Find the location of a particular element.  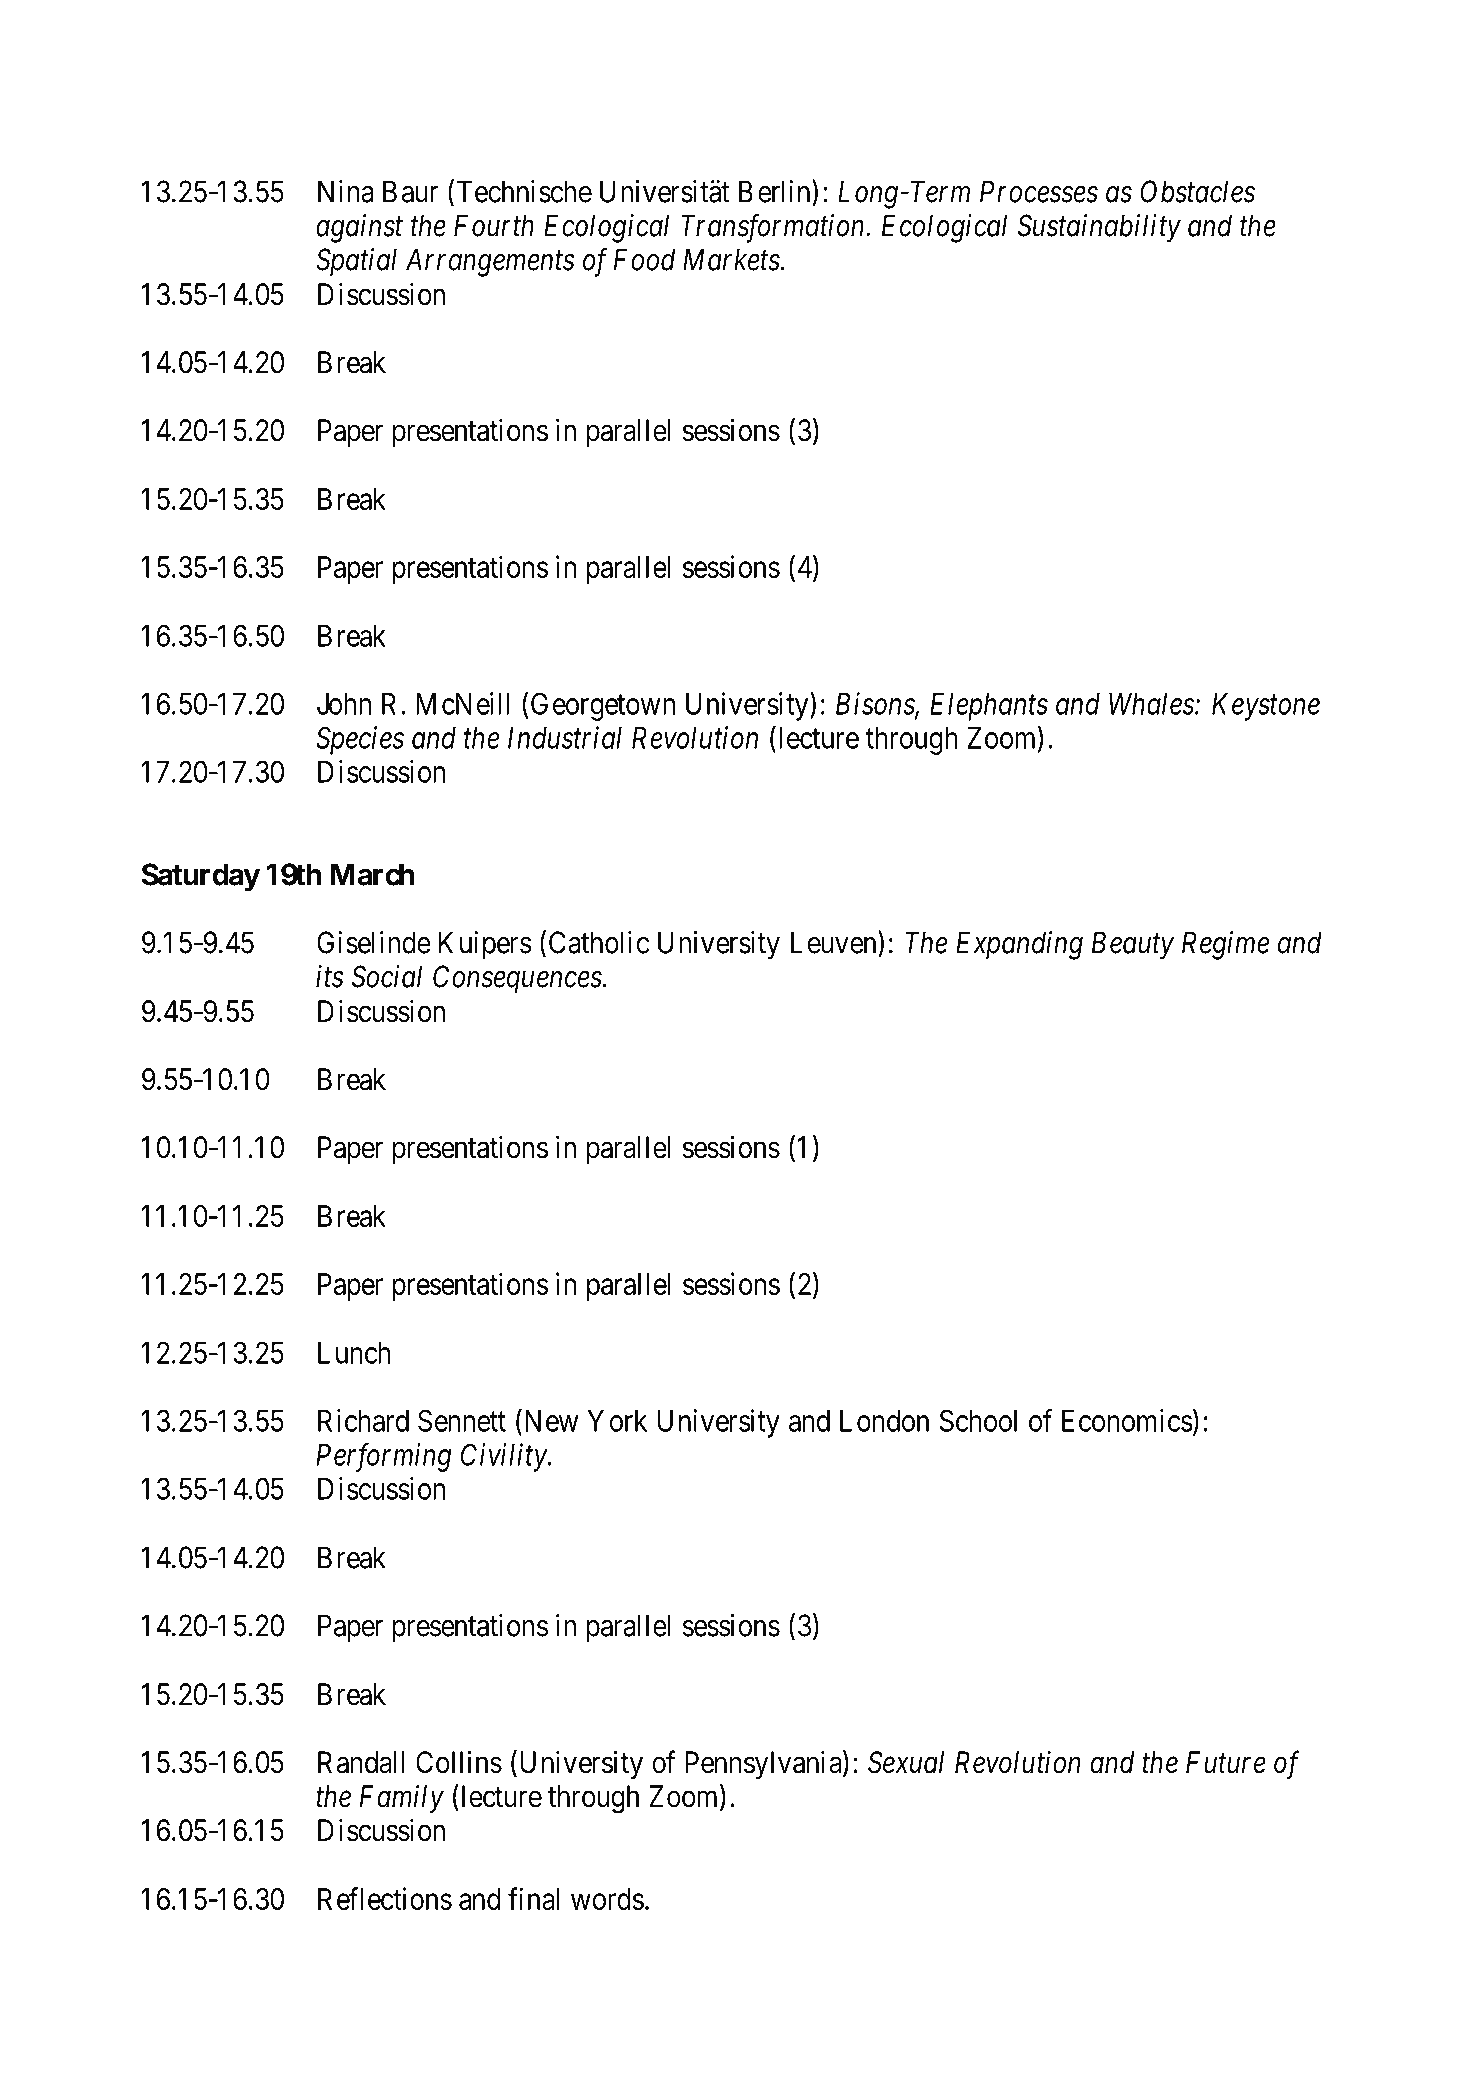

Sexual is located at coordinates (906, 1762).
